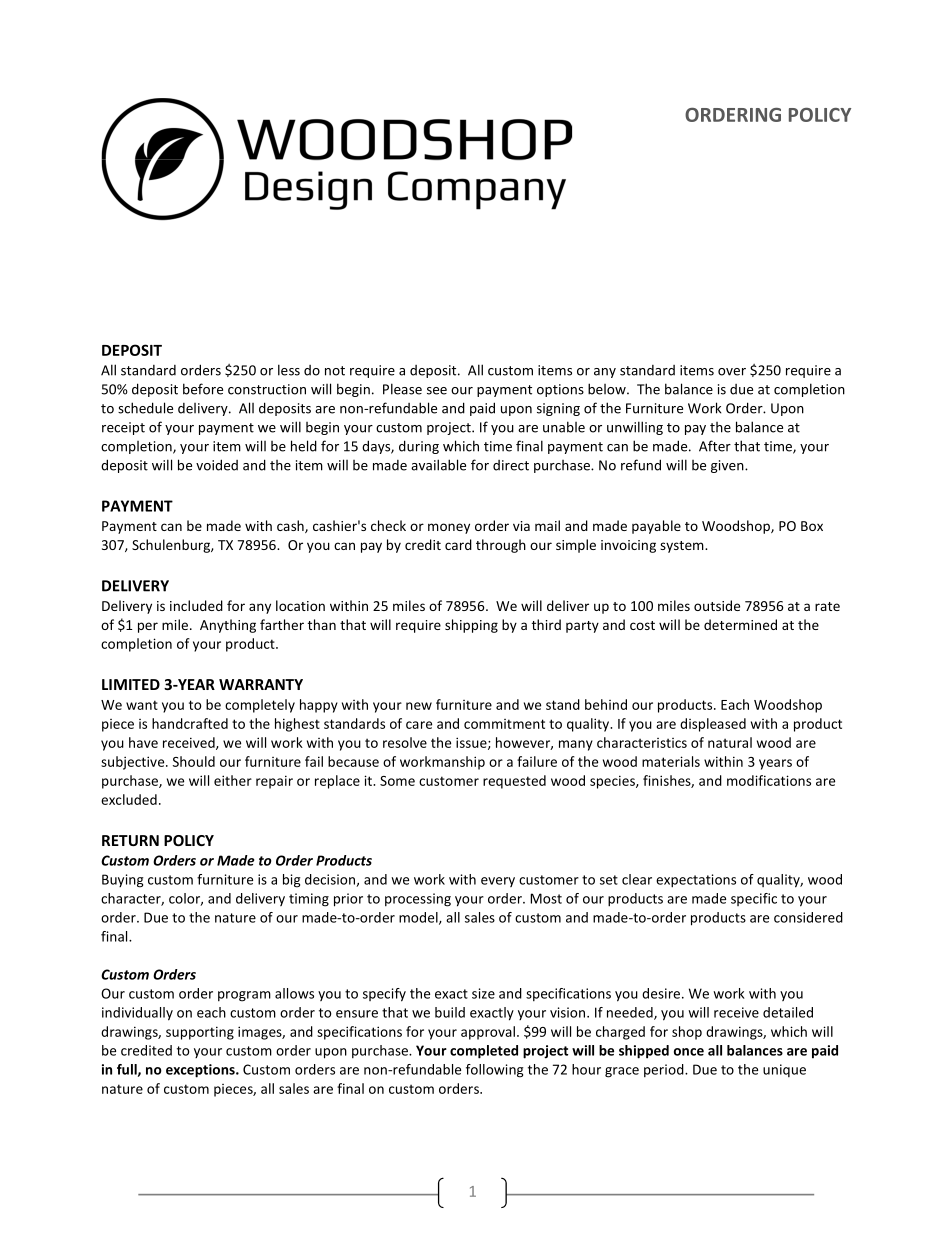 This page has width=952, height=1233. I want to click on supporting, so click(200, 1033).
